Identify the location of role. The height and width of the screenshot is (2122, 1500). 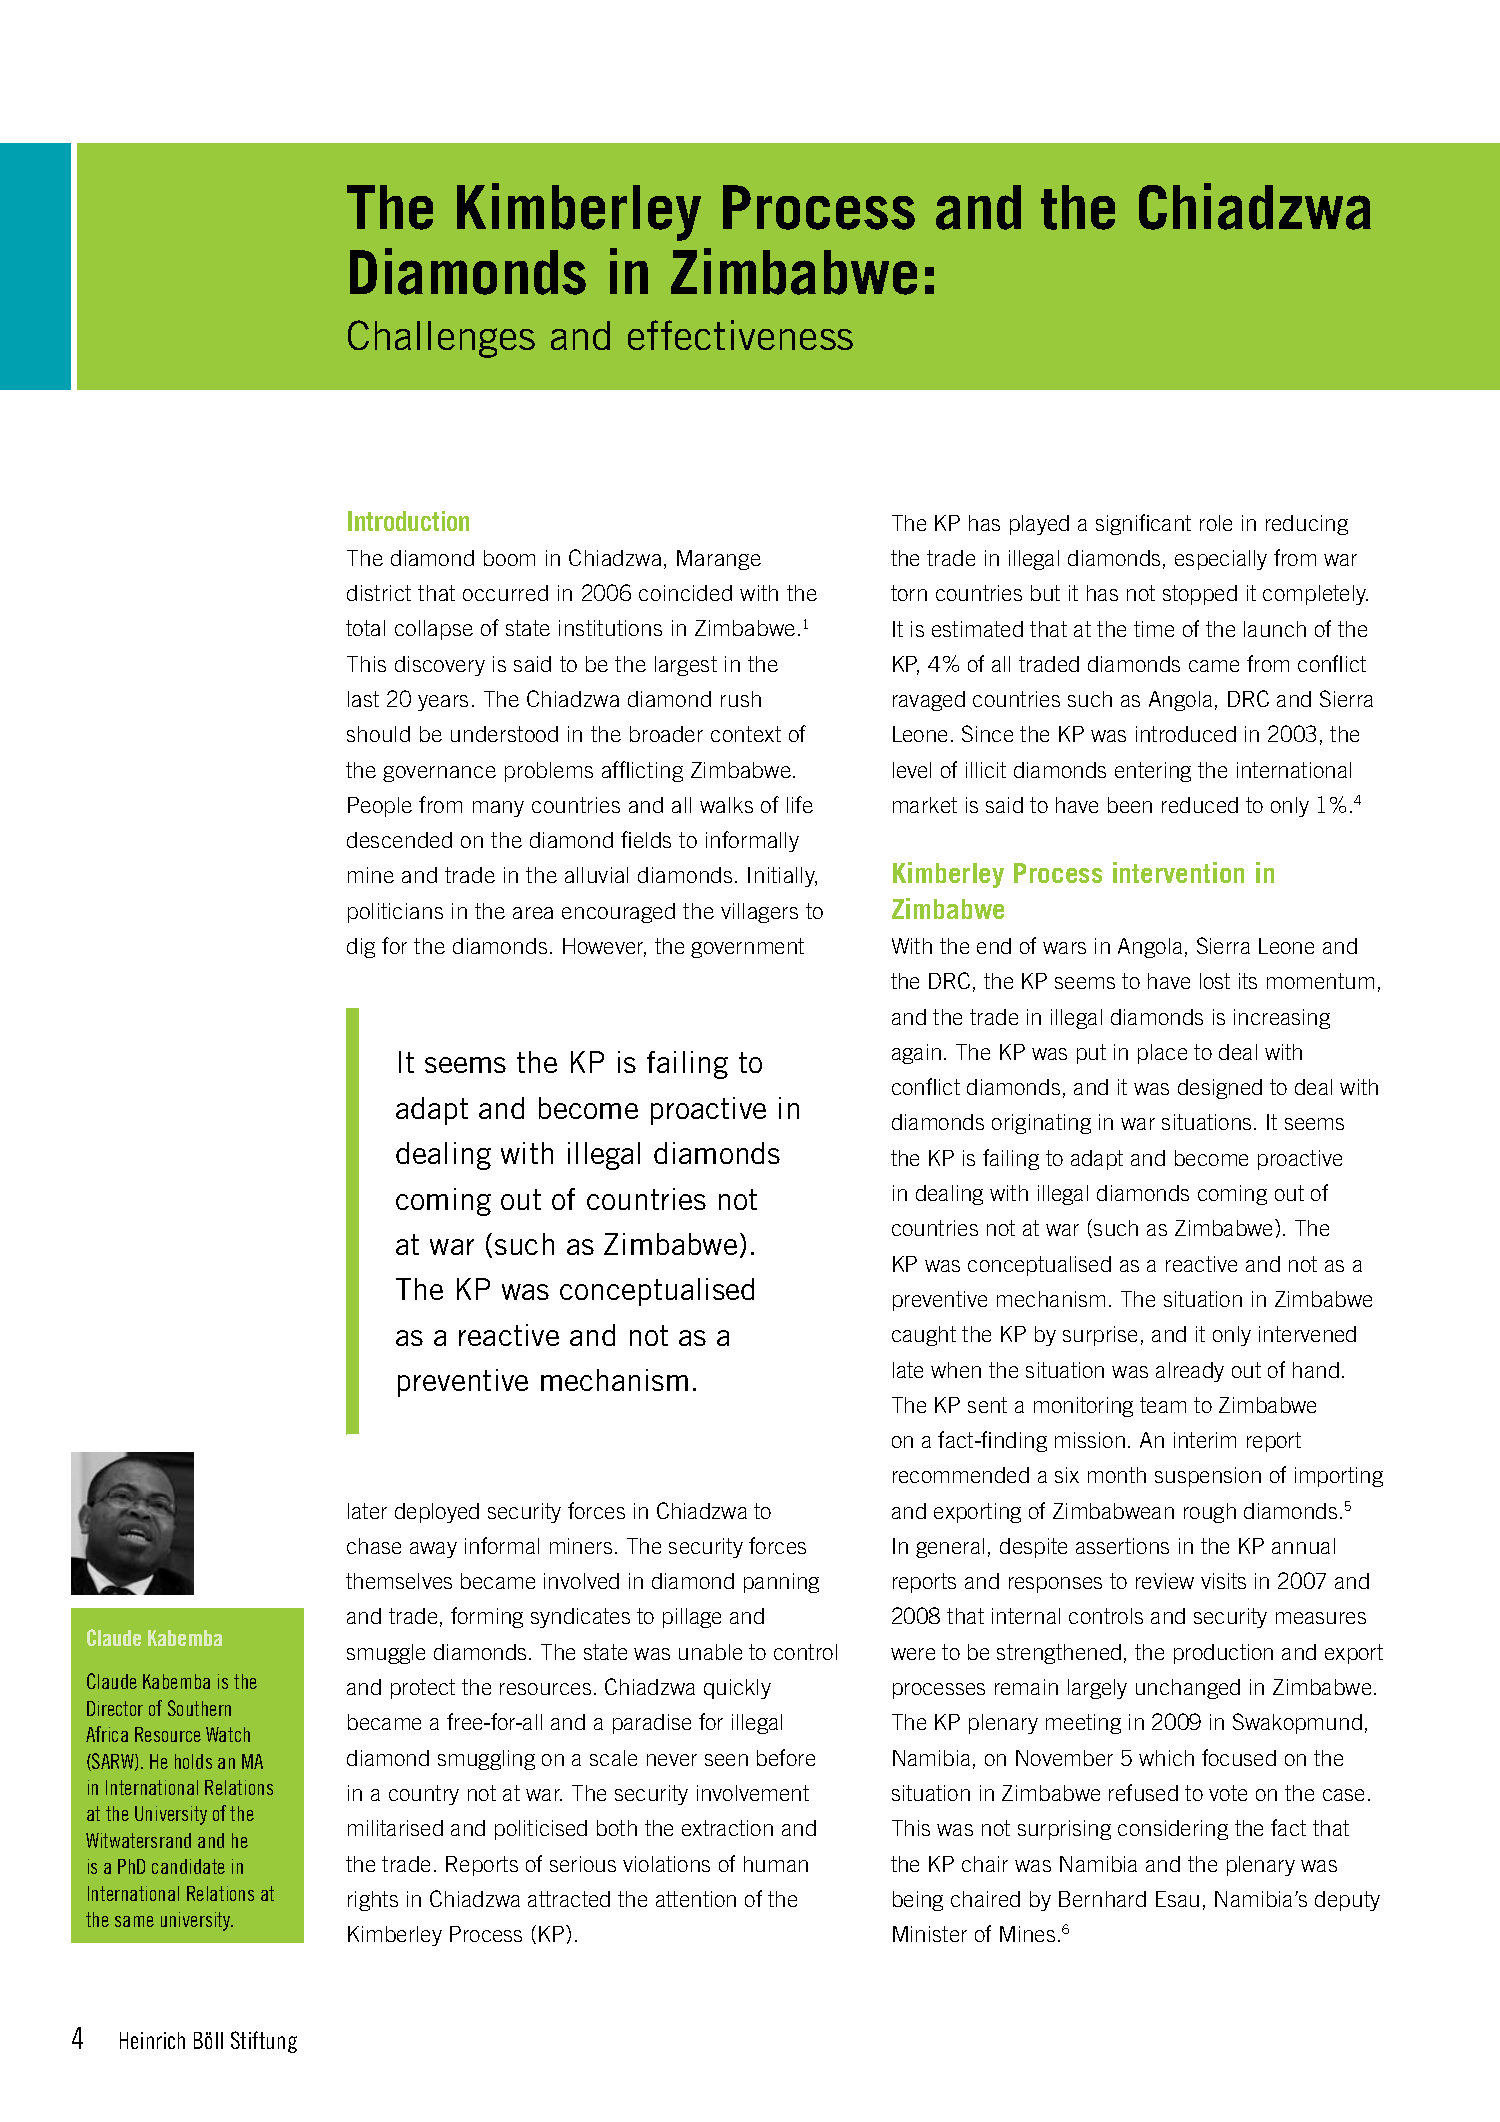
(1216, 523).
